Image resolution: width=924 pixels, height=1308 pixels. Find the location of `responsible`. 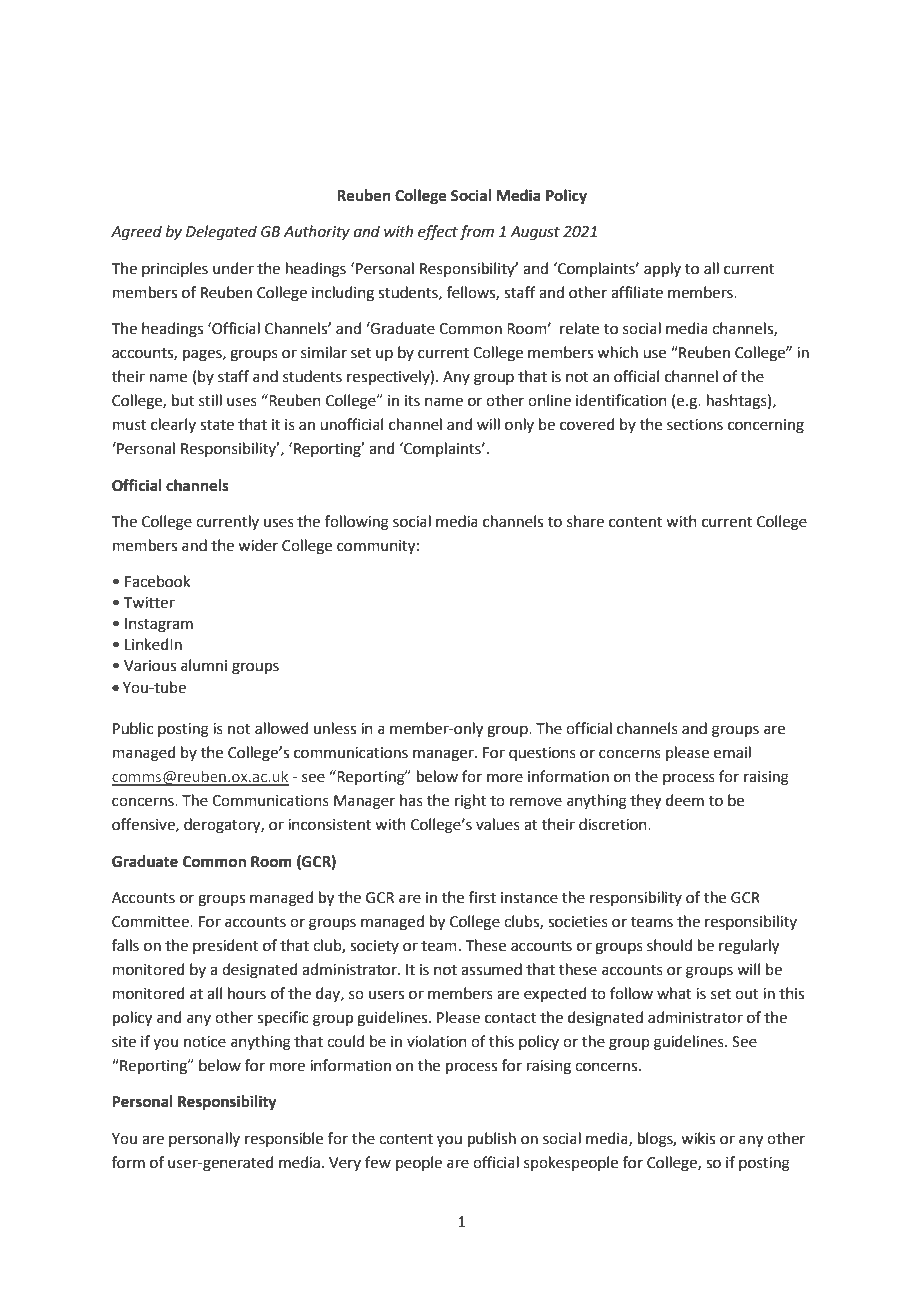

responsible is located at coordinates (284, 1139).
